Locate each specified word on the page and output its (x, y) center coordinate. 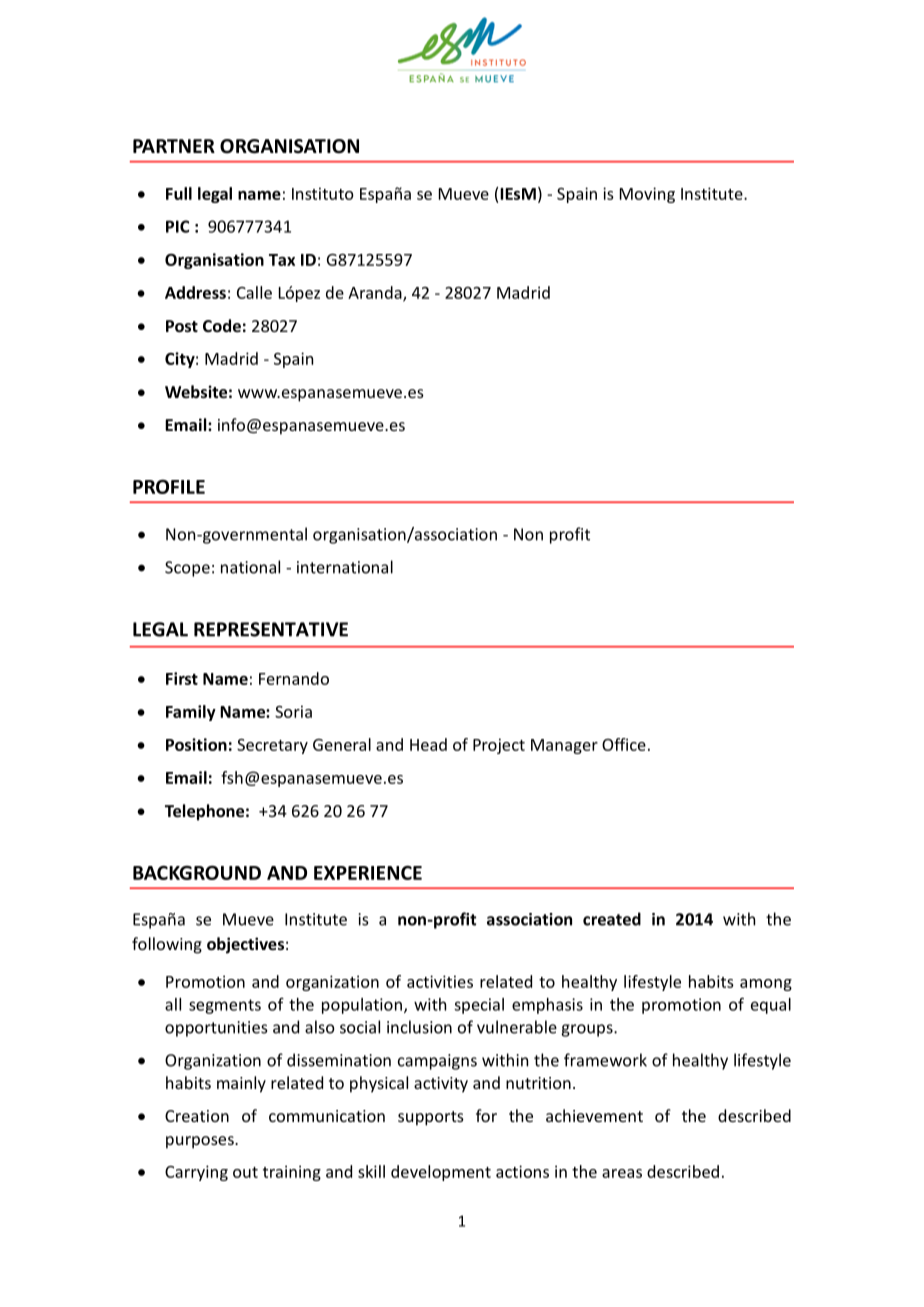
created (612, 919)
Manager (564, 746)
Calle (254, 292)
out (245, 1172)
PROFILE (169, 486)
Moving (647, 195)
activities (440, 981)
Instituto (323, 193)
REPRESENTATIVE (271, 629)
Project (499, 746)
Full (179, 193)
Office (624, 744)
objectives (245, 945)
